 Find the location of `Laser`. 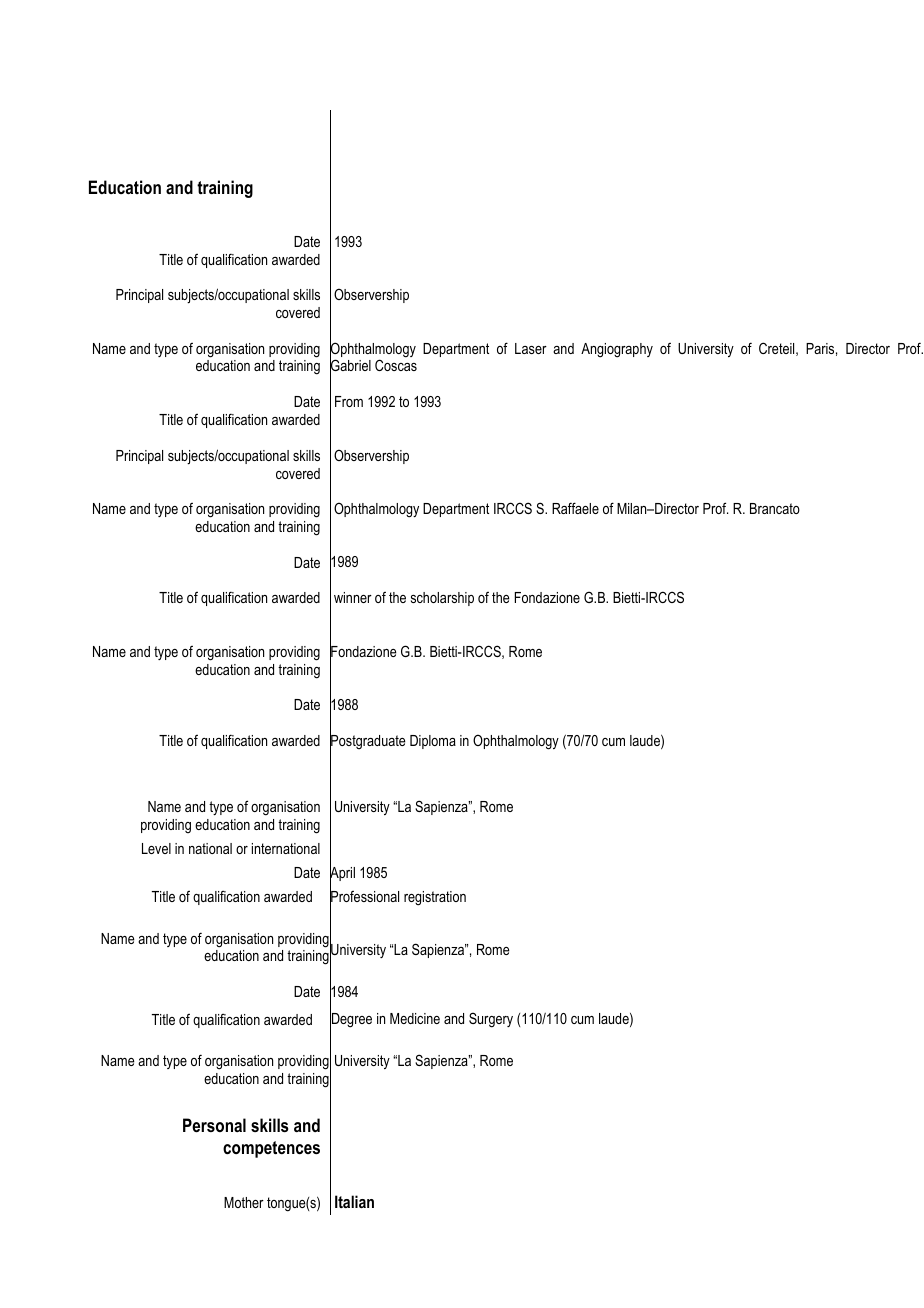

Laser is located at coordinates (531, 348).
